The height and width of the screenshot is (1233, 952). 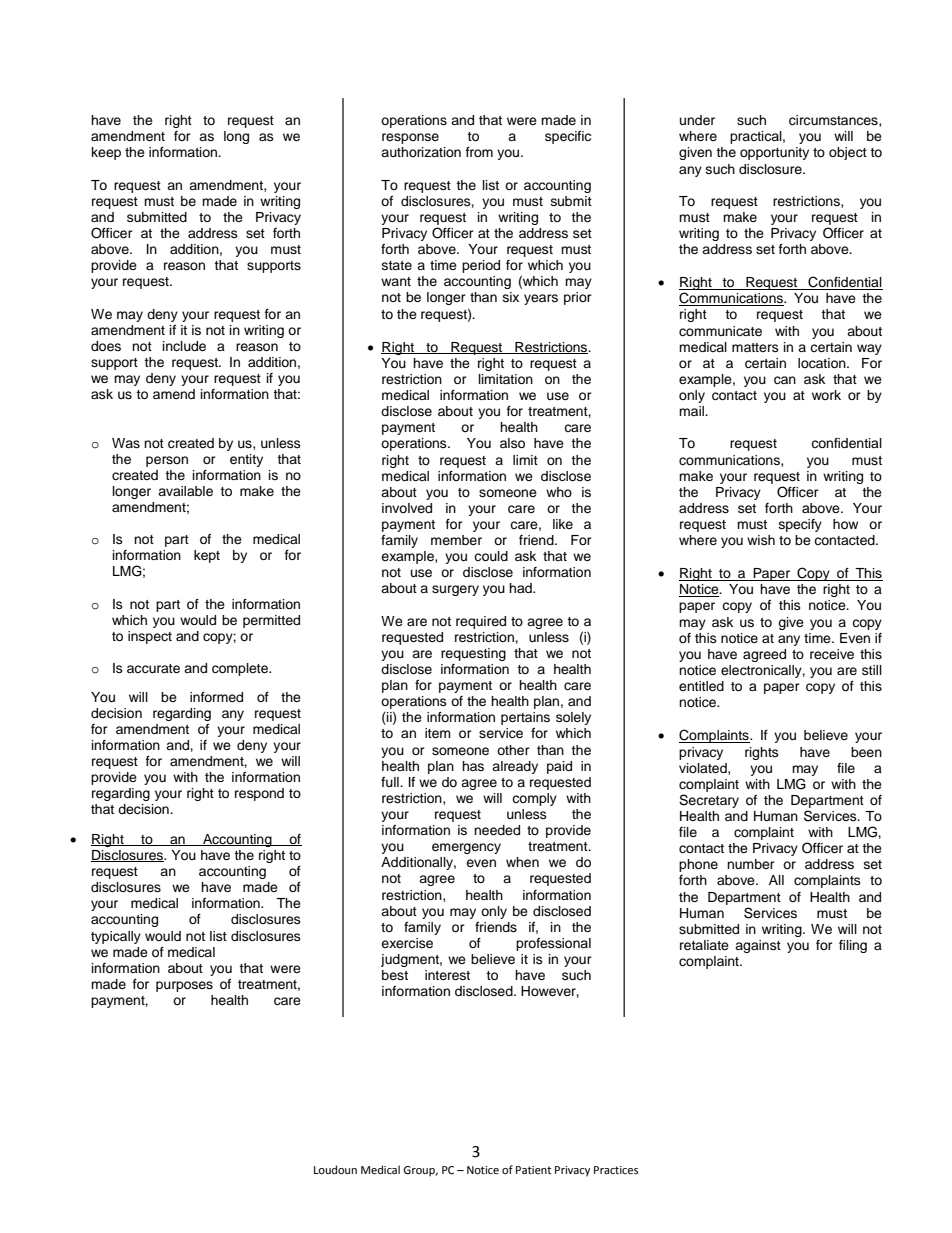 What do you see at coordinates (774, 153) in the screenshot?
I see `opportunity` at bounding box center [774, 153].
